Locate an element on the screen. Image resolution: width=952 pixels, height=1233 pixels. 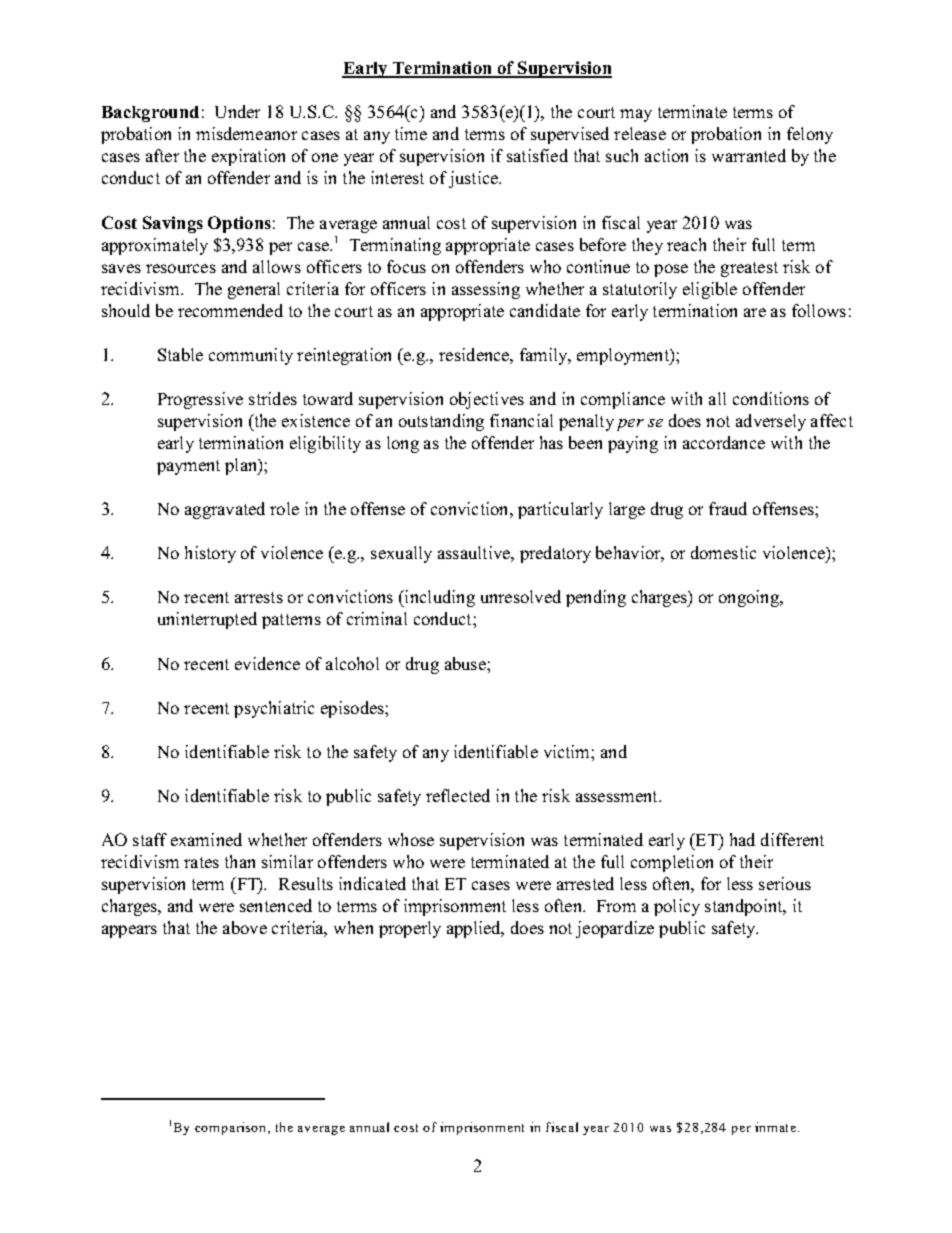
comparison is located at coordinates (232, 1128).
